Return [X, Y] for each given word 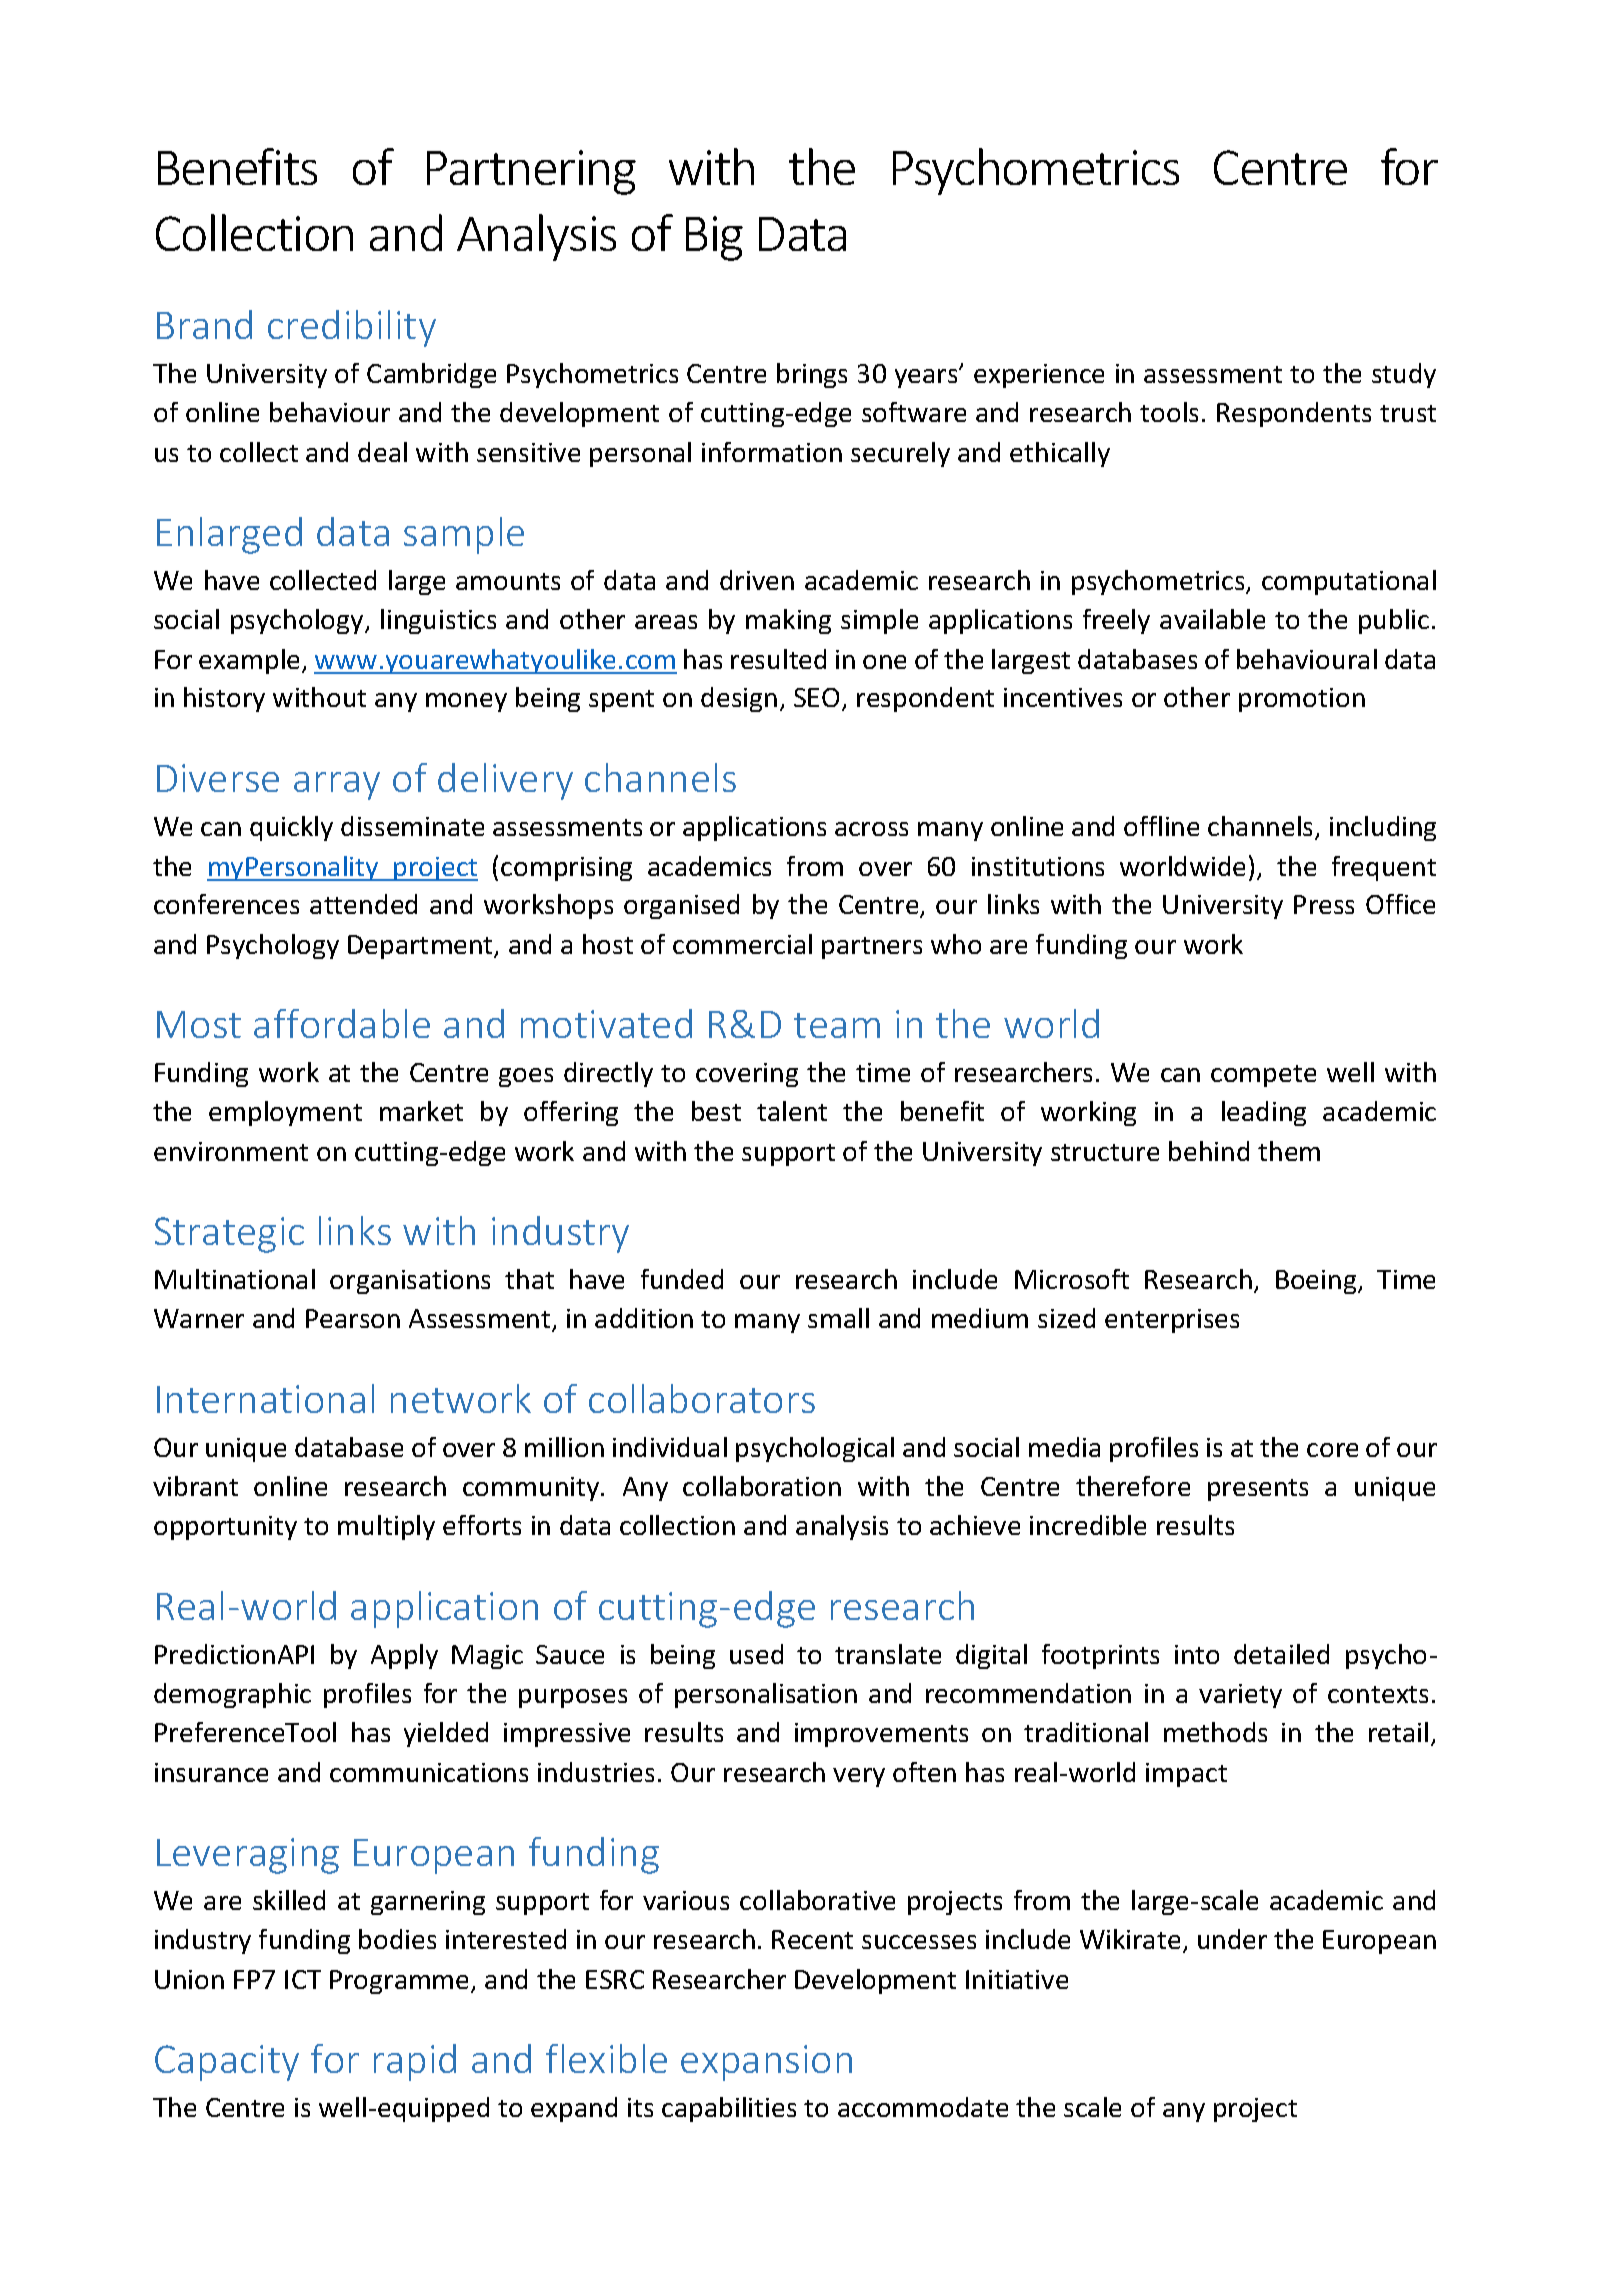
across [871, 829]
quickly [291, 828]
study [1404, 375]
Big [714, 238]
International [265, 1398]
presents [1258, 1490]
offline [1161, 826]
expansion [766, 2063]
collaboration [762, 1486]
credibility [352, 328]
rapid [415, 2062]
